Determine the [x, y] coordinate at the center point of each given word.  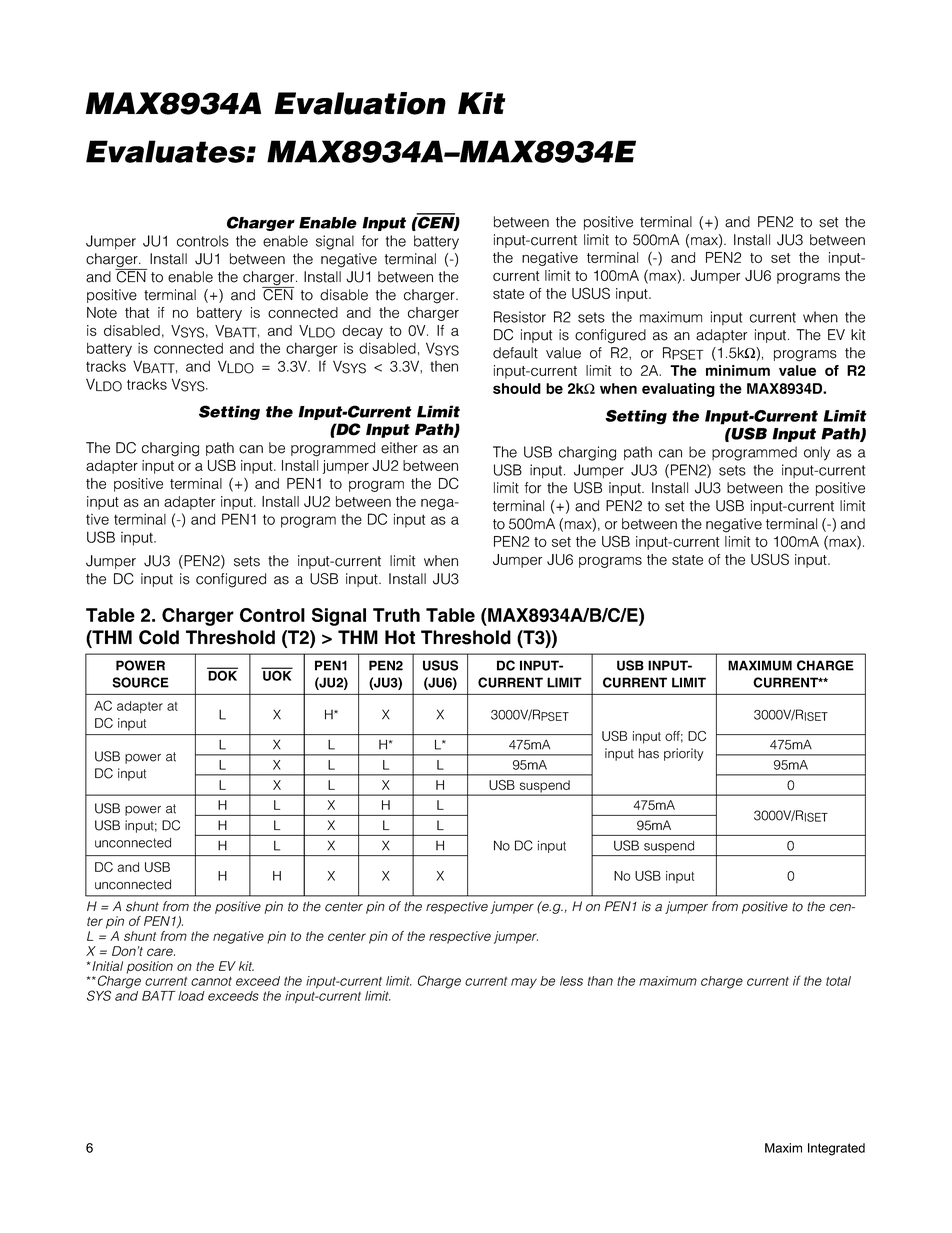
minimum [738, 370]
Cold [159, 637]
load [191, 996]
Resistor [520, 317]
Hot [400, 637]
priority [684, 754]
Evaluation [360, 103]
